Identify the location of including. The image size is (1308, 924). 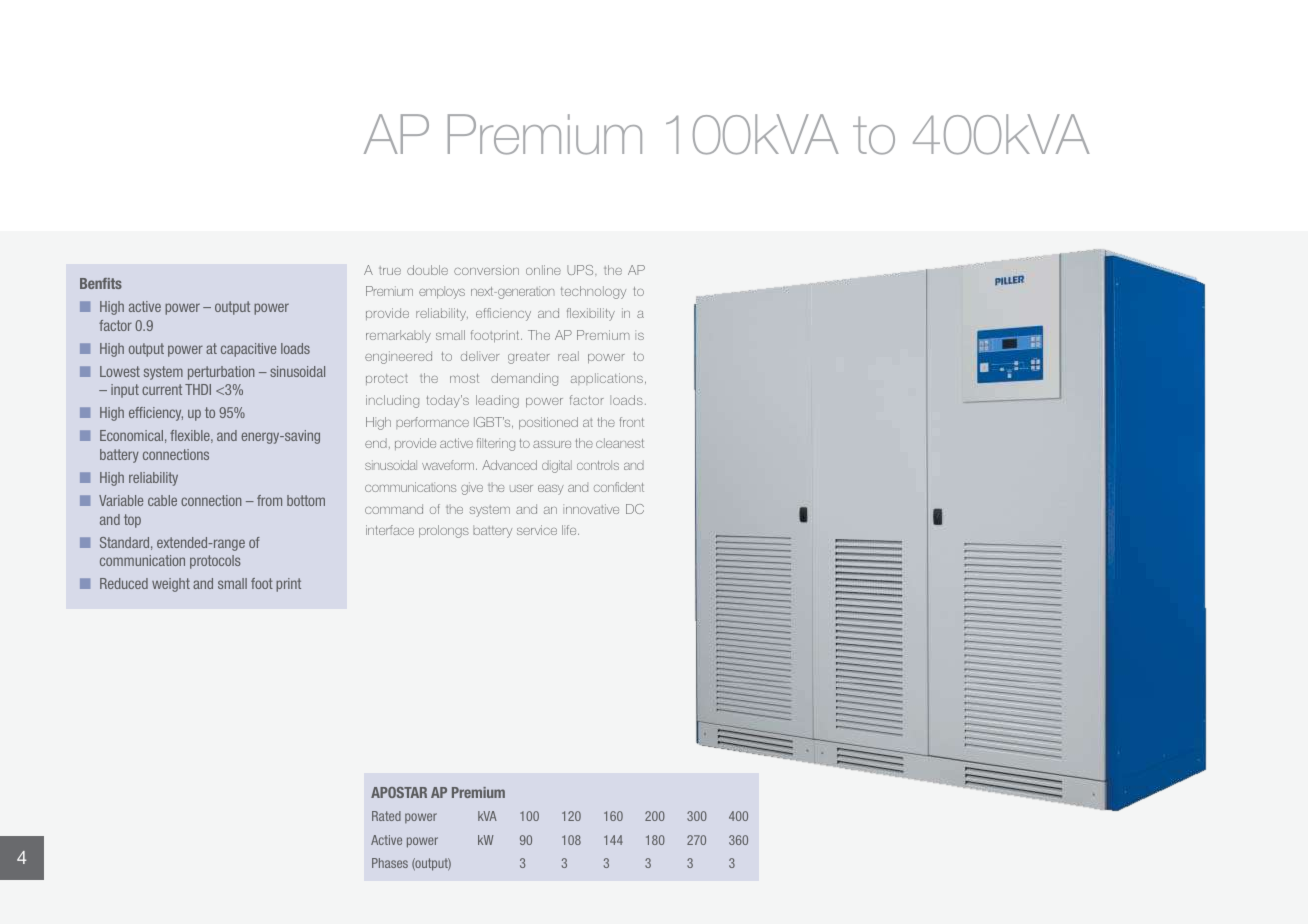
(392, 401).
